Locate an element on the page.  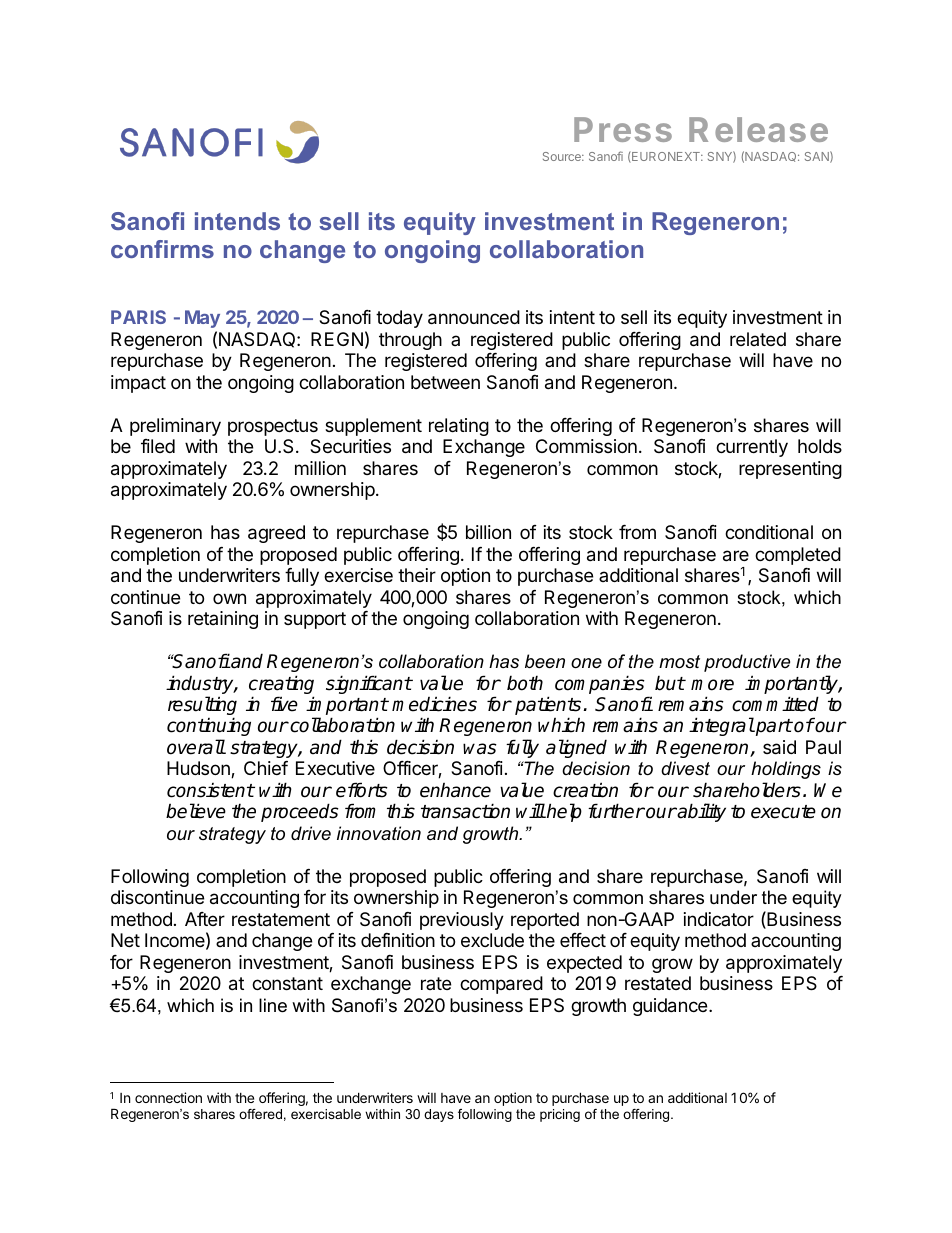
connection is located at coordinates (168, 1097).
